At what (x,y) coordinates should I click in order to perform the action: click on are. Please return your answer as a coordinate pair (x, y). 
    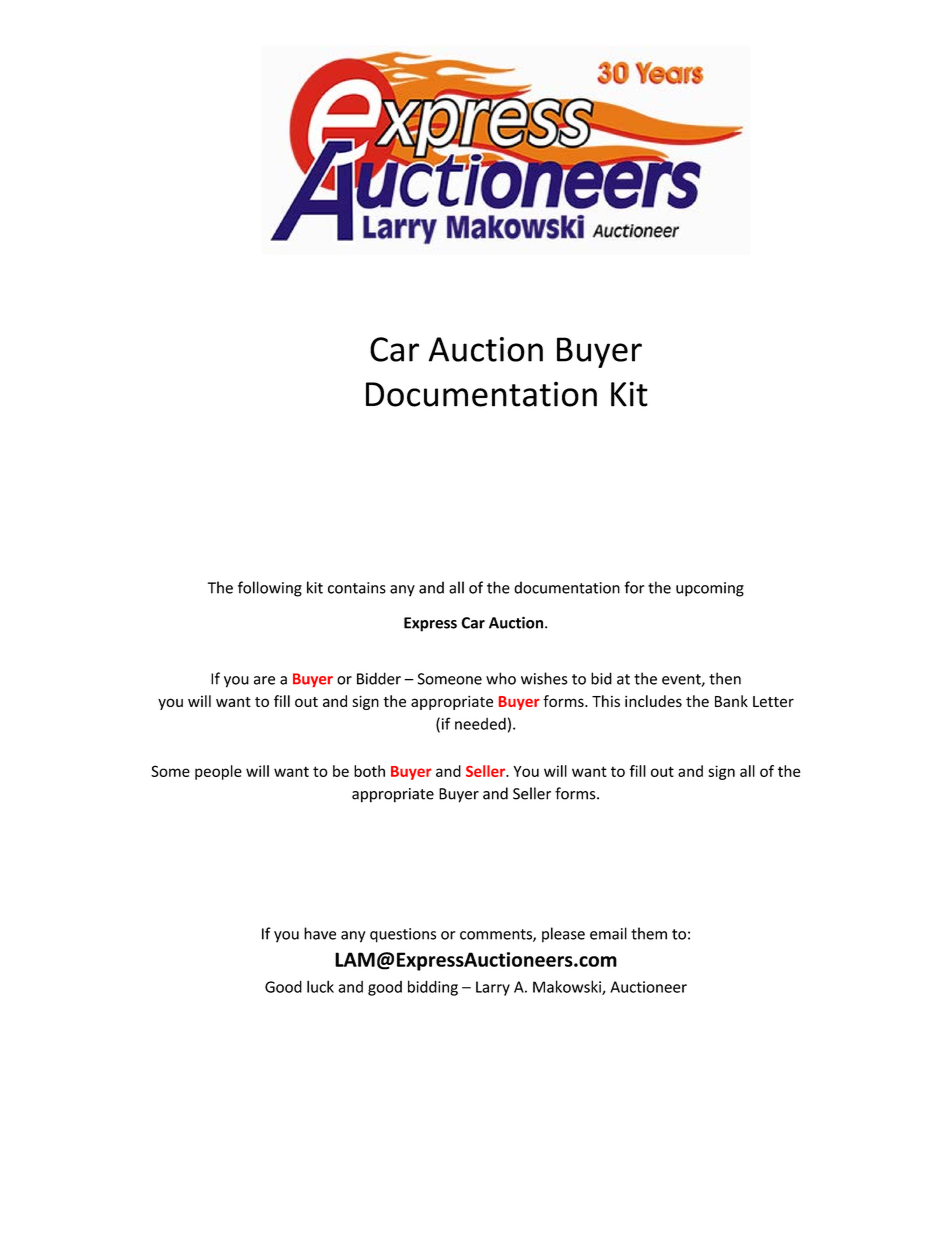
    Looking at the image, I should click on (264, 680).
